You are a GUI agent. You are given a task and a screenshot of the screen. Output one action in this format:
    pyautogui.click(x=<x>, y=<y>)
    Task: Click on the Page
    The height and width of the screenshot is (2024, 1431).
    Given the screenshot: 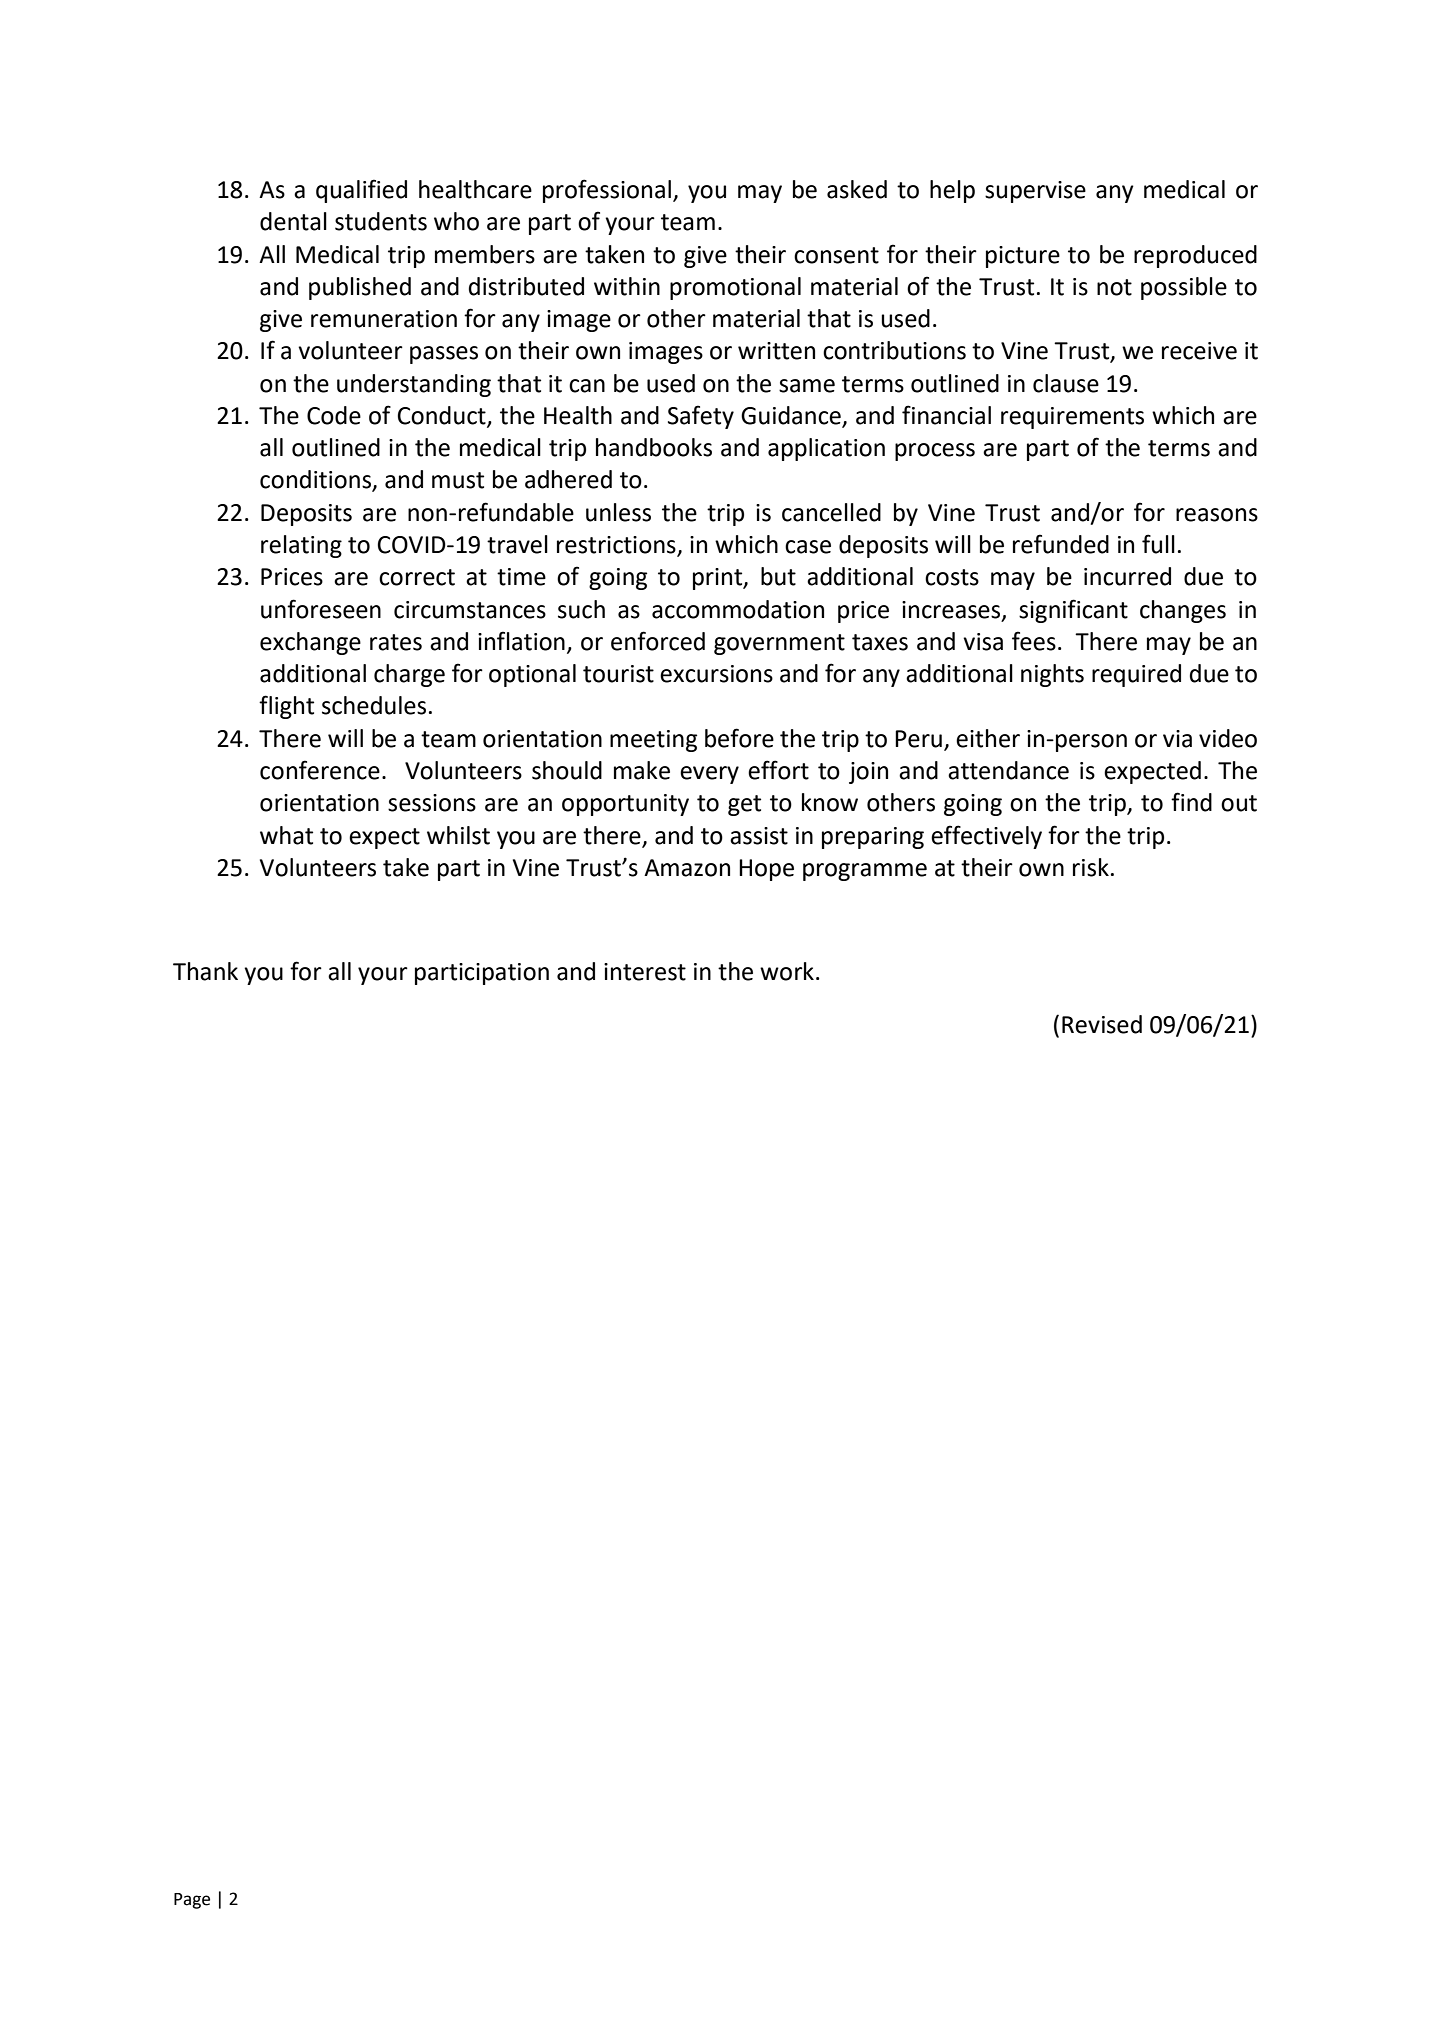 What is the action you would take?
    pyautogui.click(x=192, y=1901)
